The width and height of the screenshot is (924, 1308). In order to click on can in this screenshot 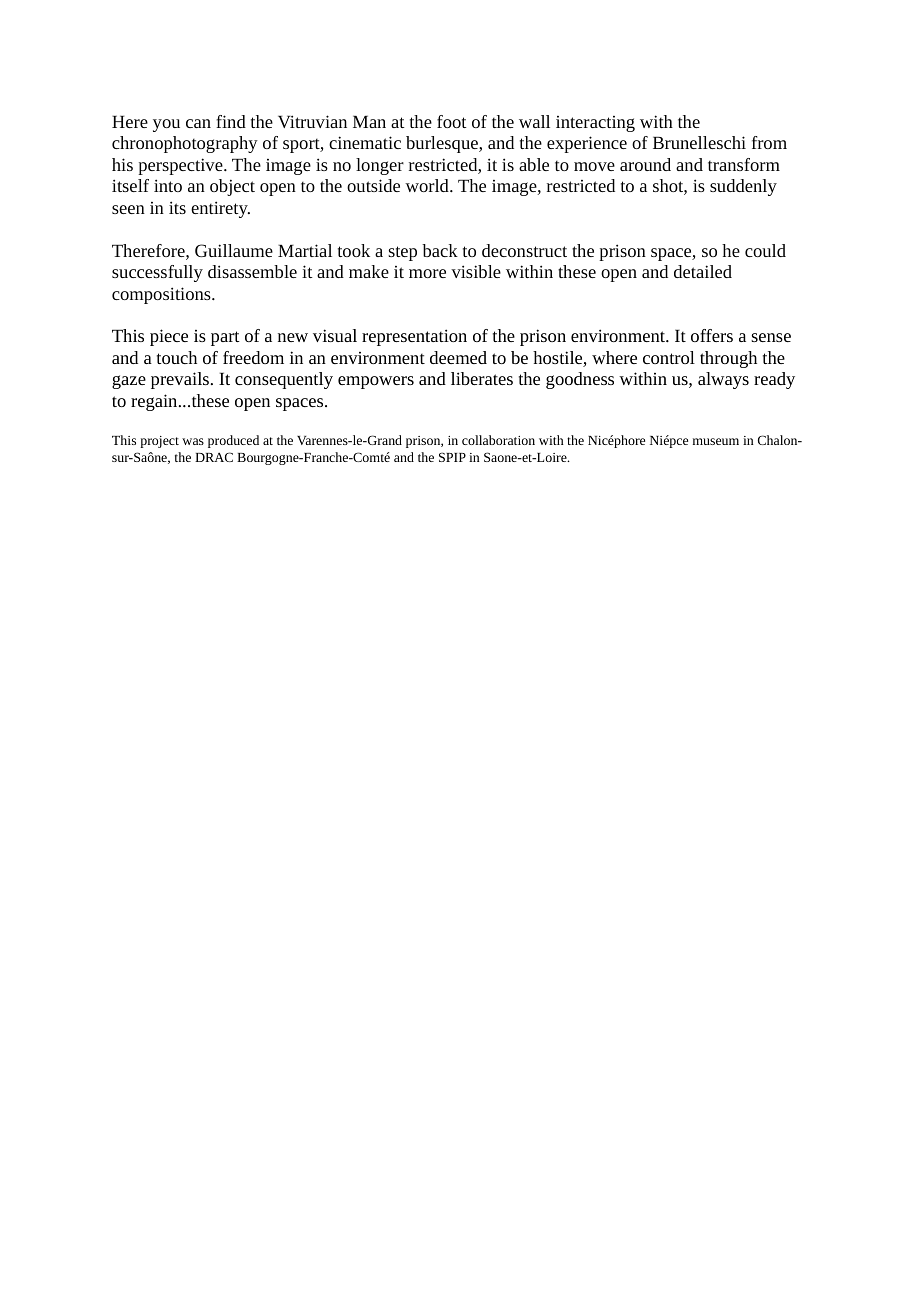, I will do `click(198, 123)`.
